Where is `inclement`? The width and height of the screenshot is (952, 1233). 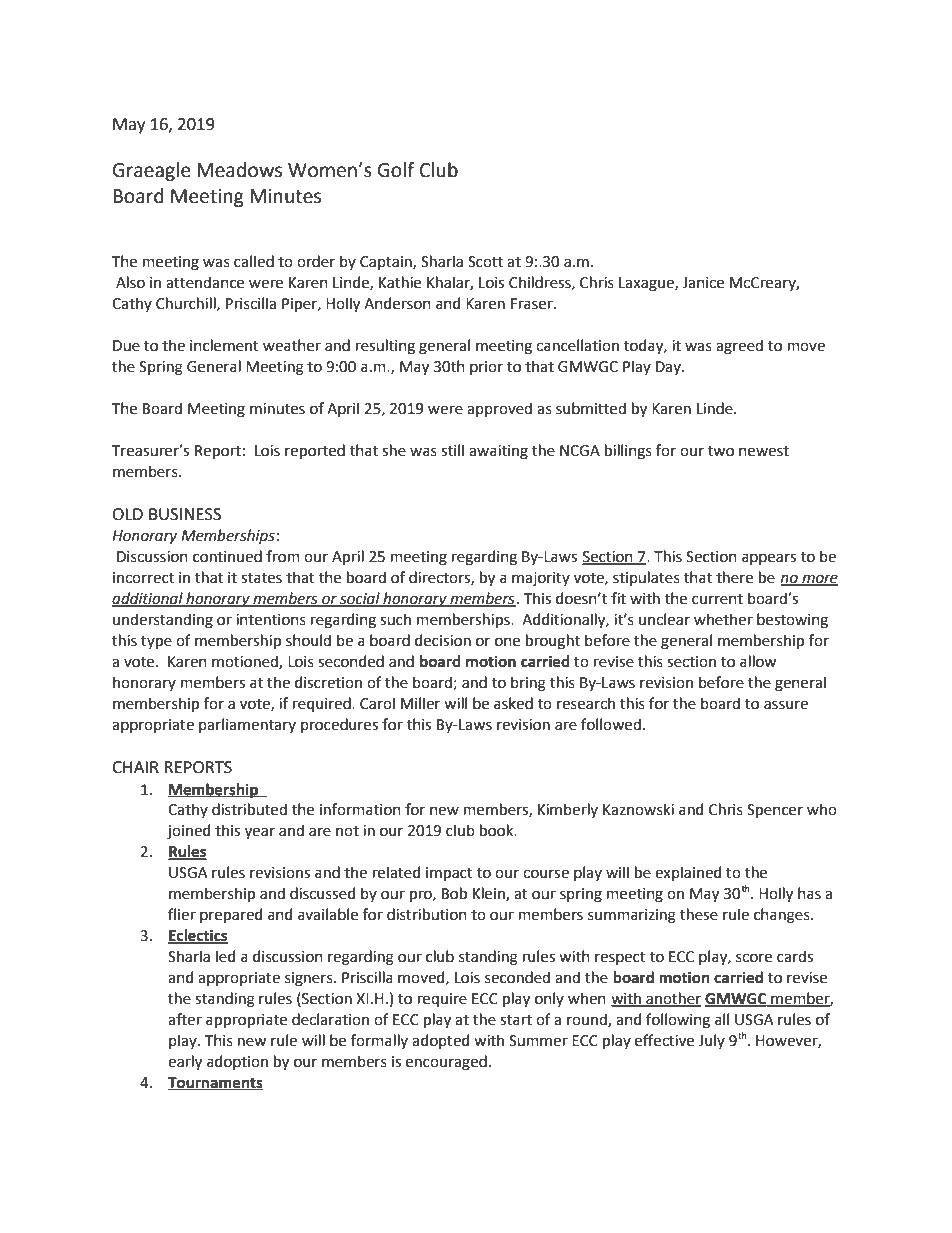
inclement is located at coordinates (224, 345).
